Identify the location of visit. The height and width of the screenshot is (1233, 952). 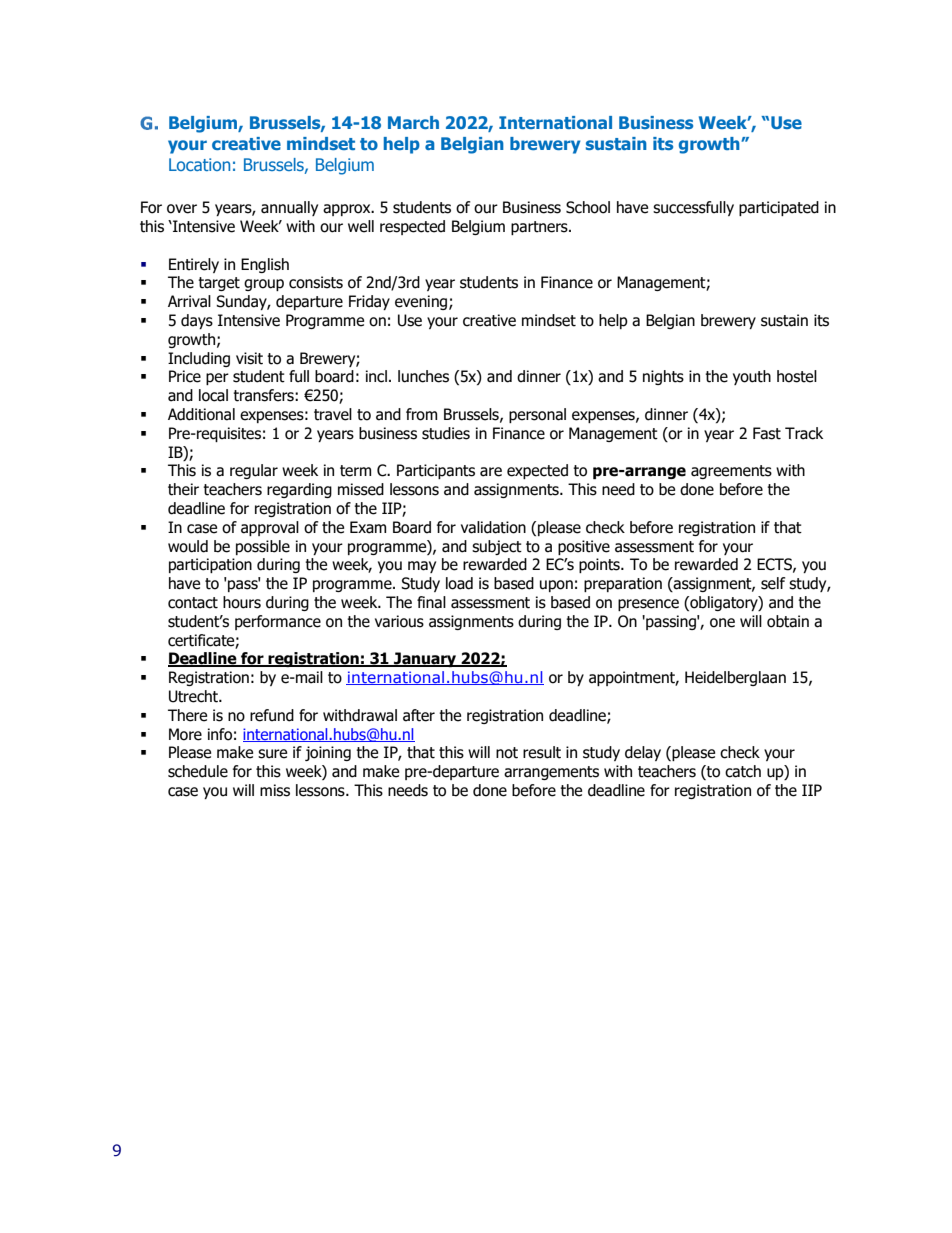
(249, 358).
